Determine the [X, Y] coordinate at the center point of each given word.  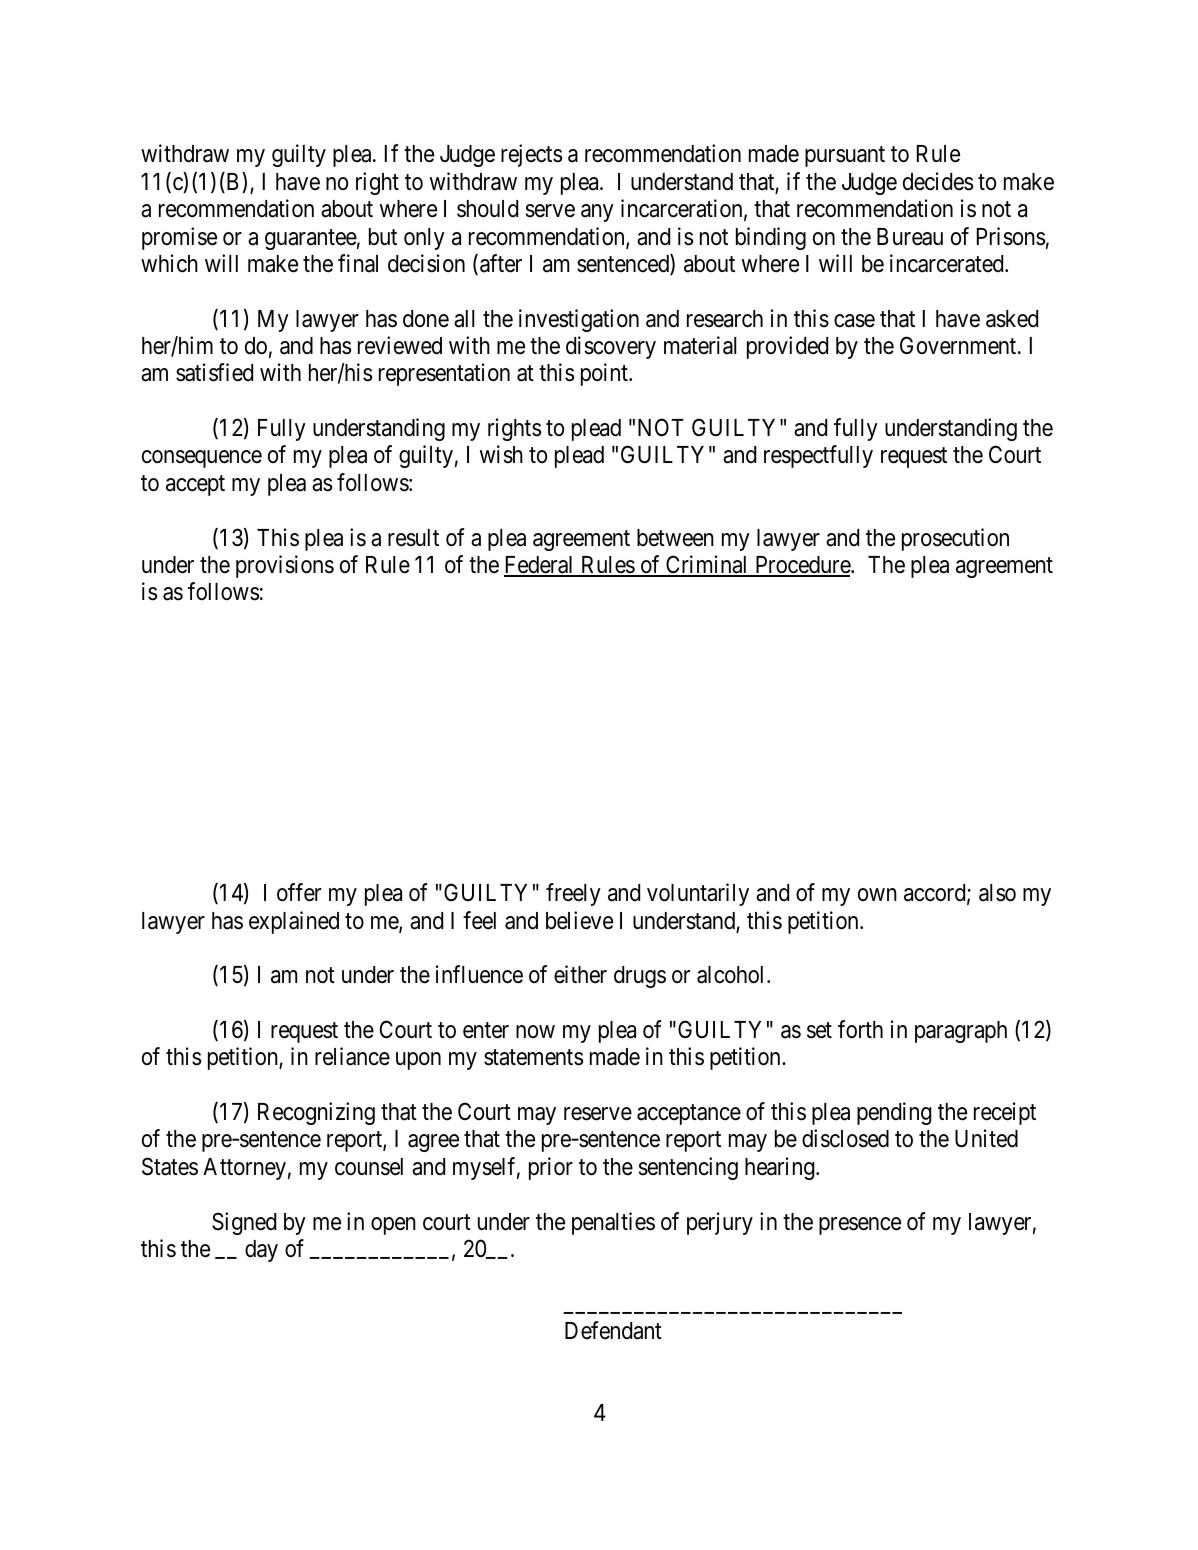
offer [299, 892]
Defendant [613, 1330]
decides [938, 181]
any [597, 213]
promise [179, 238]
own [877, 894]
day [261, 1251]
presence [860, 1226]
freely [573, 894]
